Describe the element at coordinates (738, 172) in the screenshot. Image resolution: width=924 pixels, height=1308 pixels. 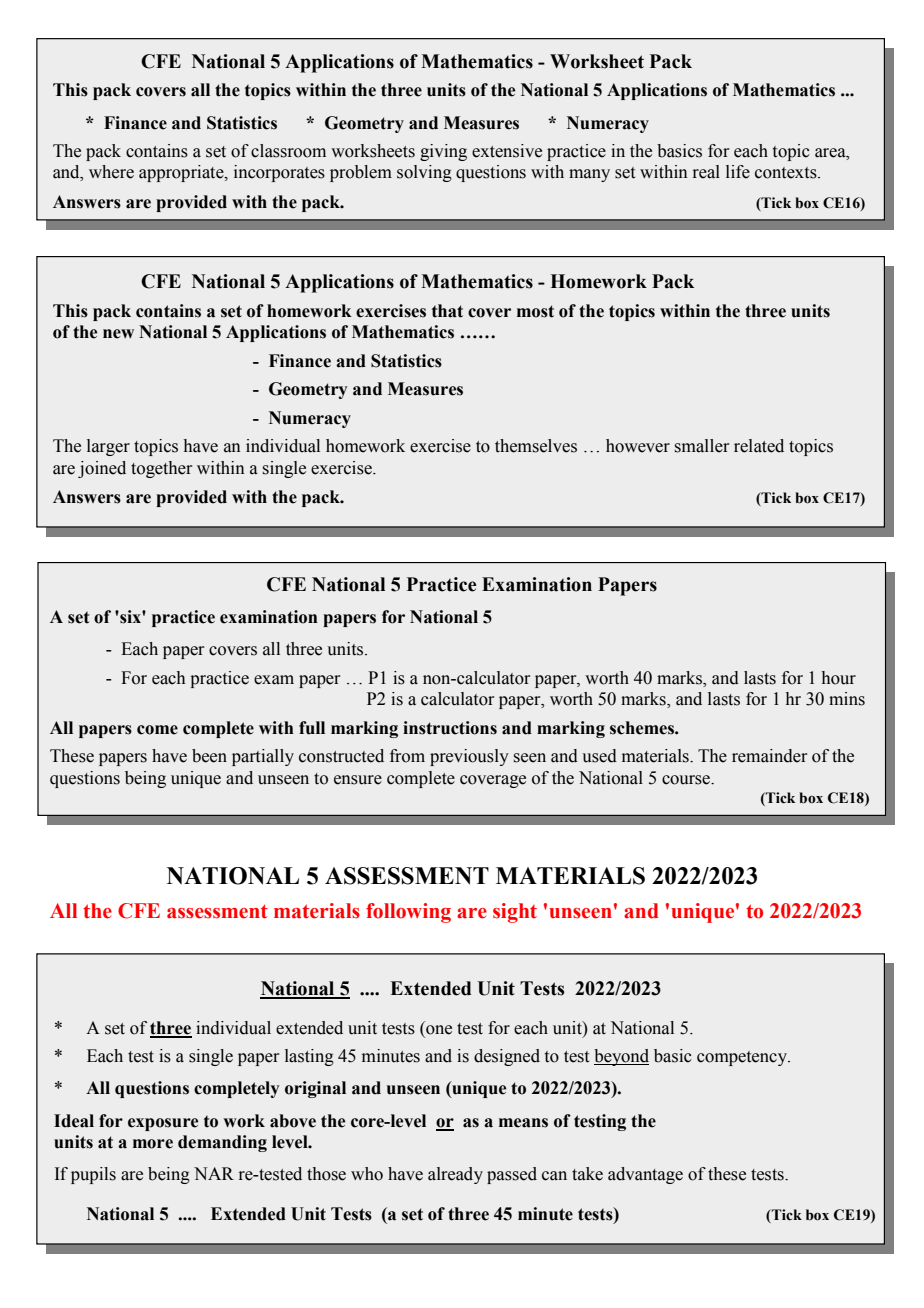
I see `life` at that location.
